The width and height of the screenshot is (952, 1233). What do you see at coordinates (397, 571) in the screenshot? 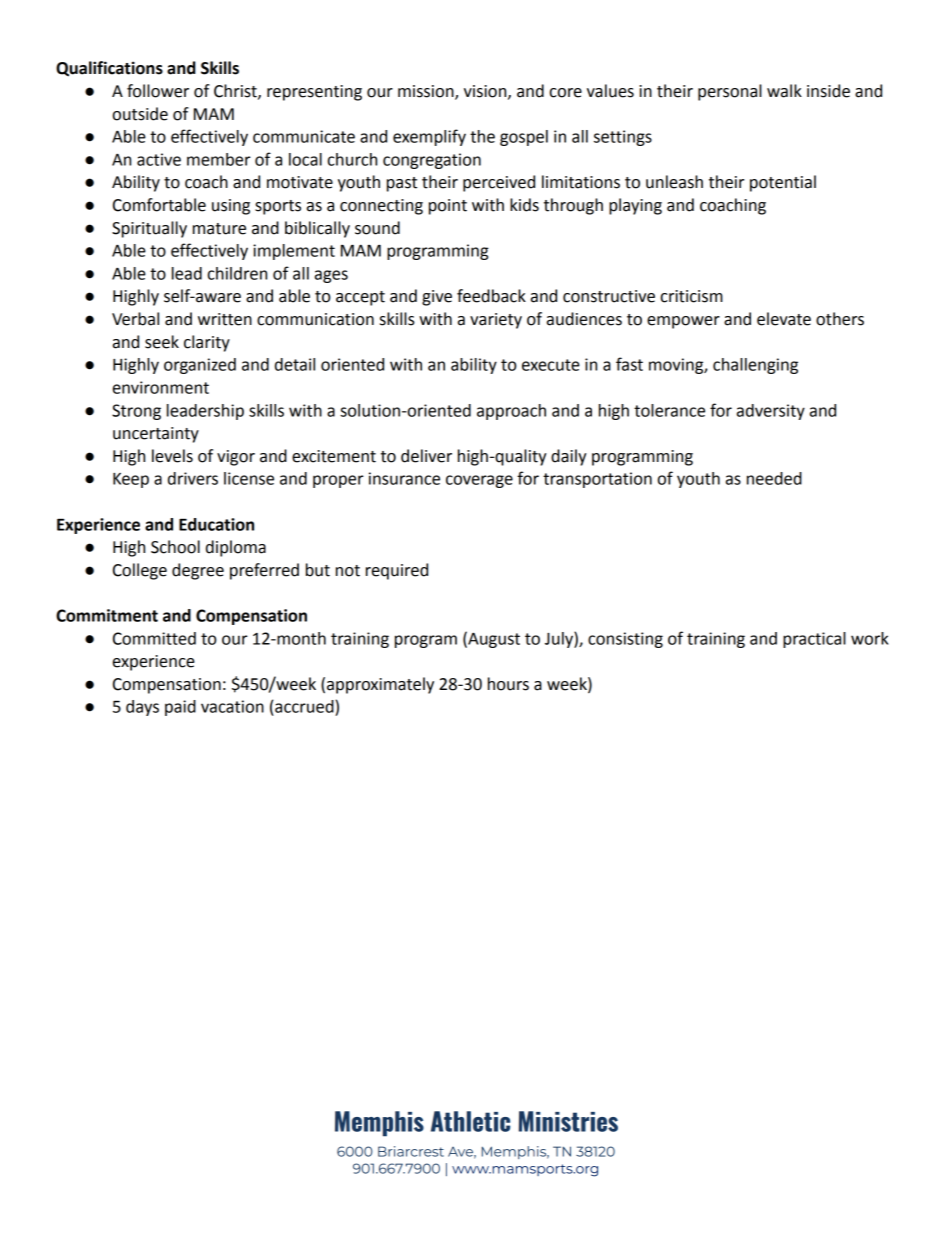
I see `required` at bounding box center [397, 571].
